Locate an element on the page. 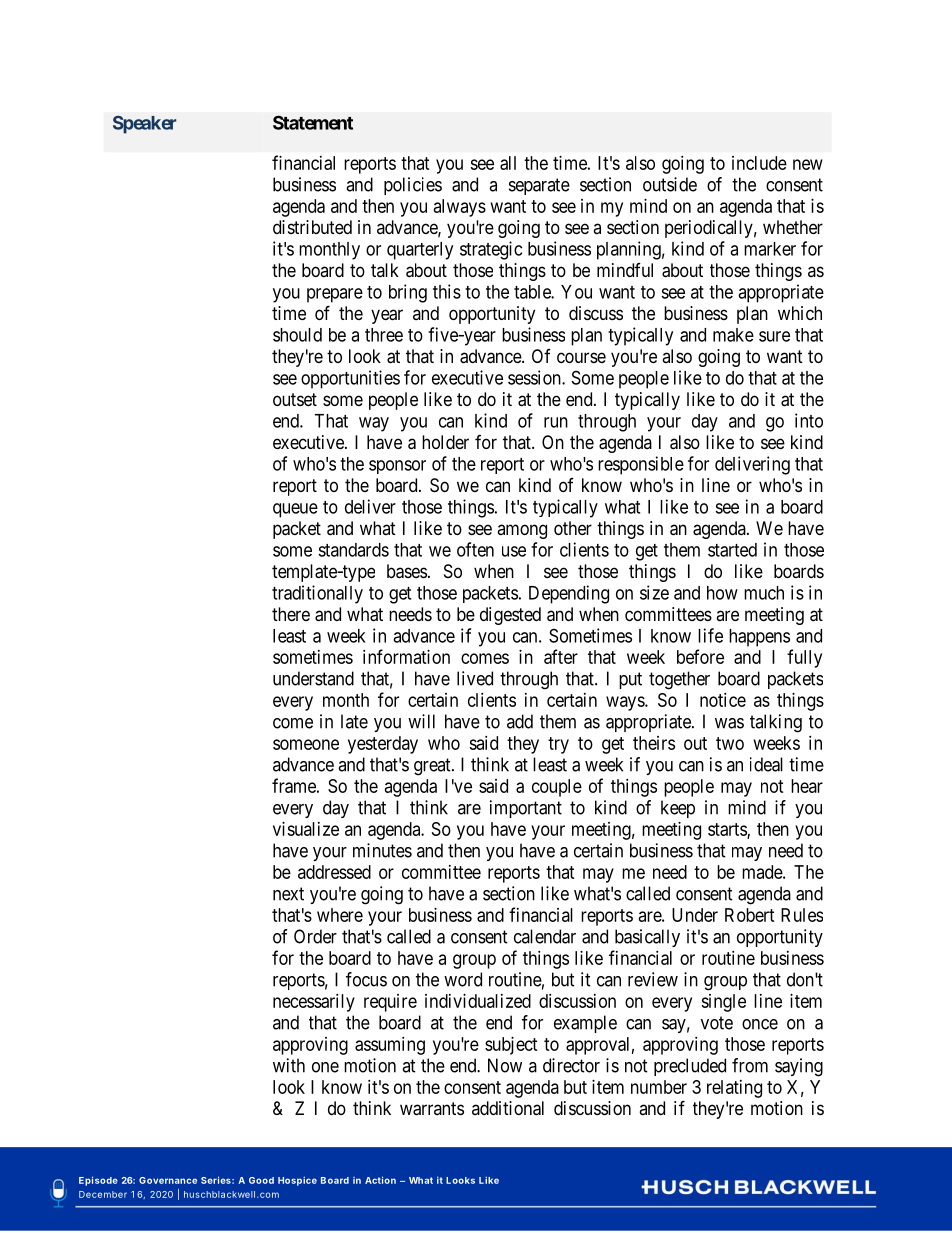 The image size is (952, 1233). lived is located at coordinates (475, 678).
